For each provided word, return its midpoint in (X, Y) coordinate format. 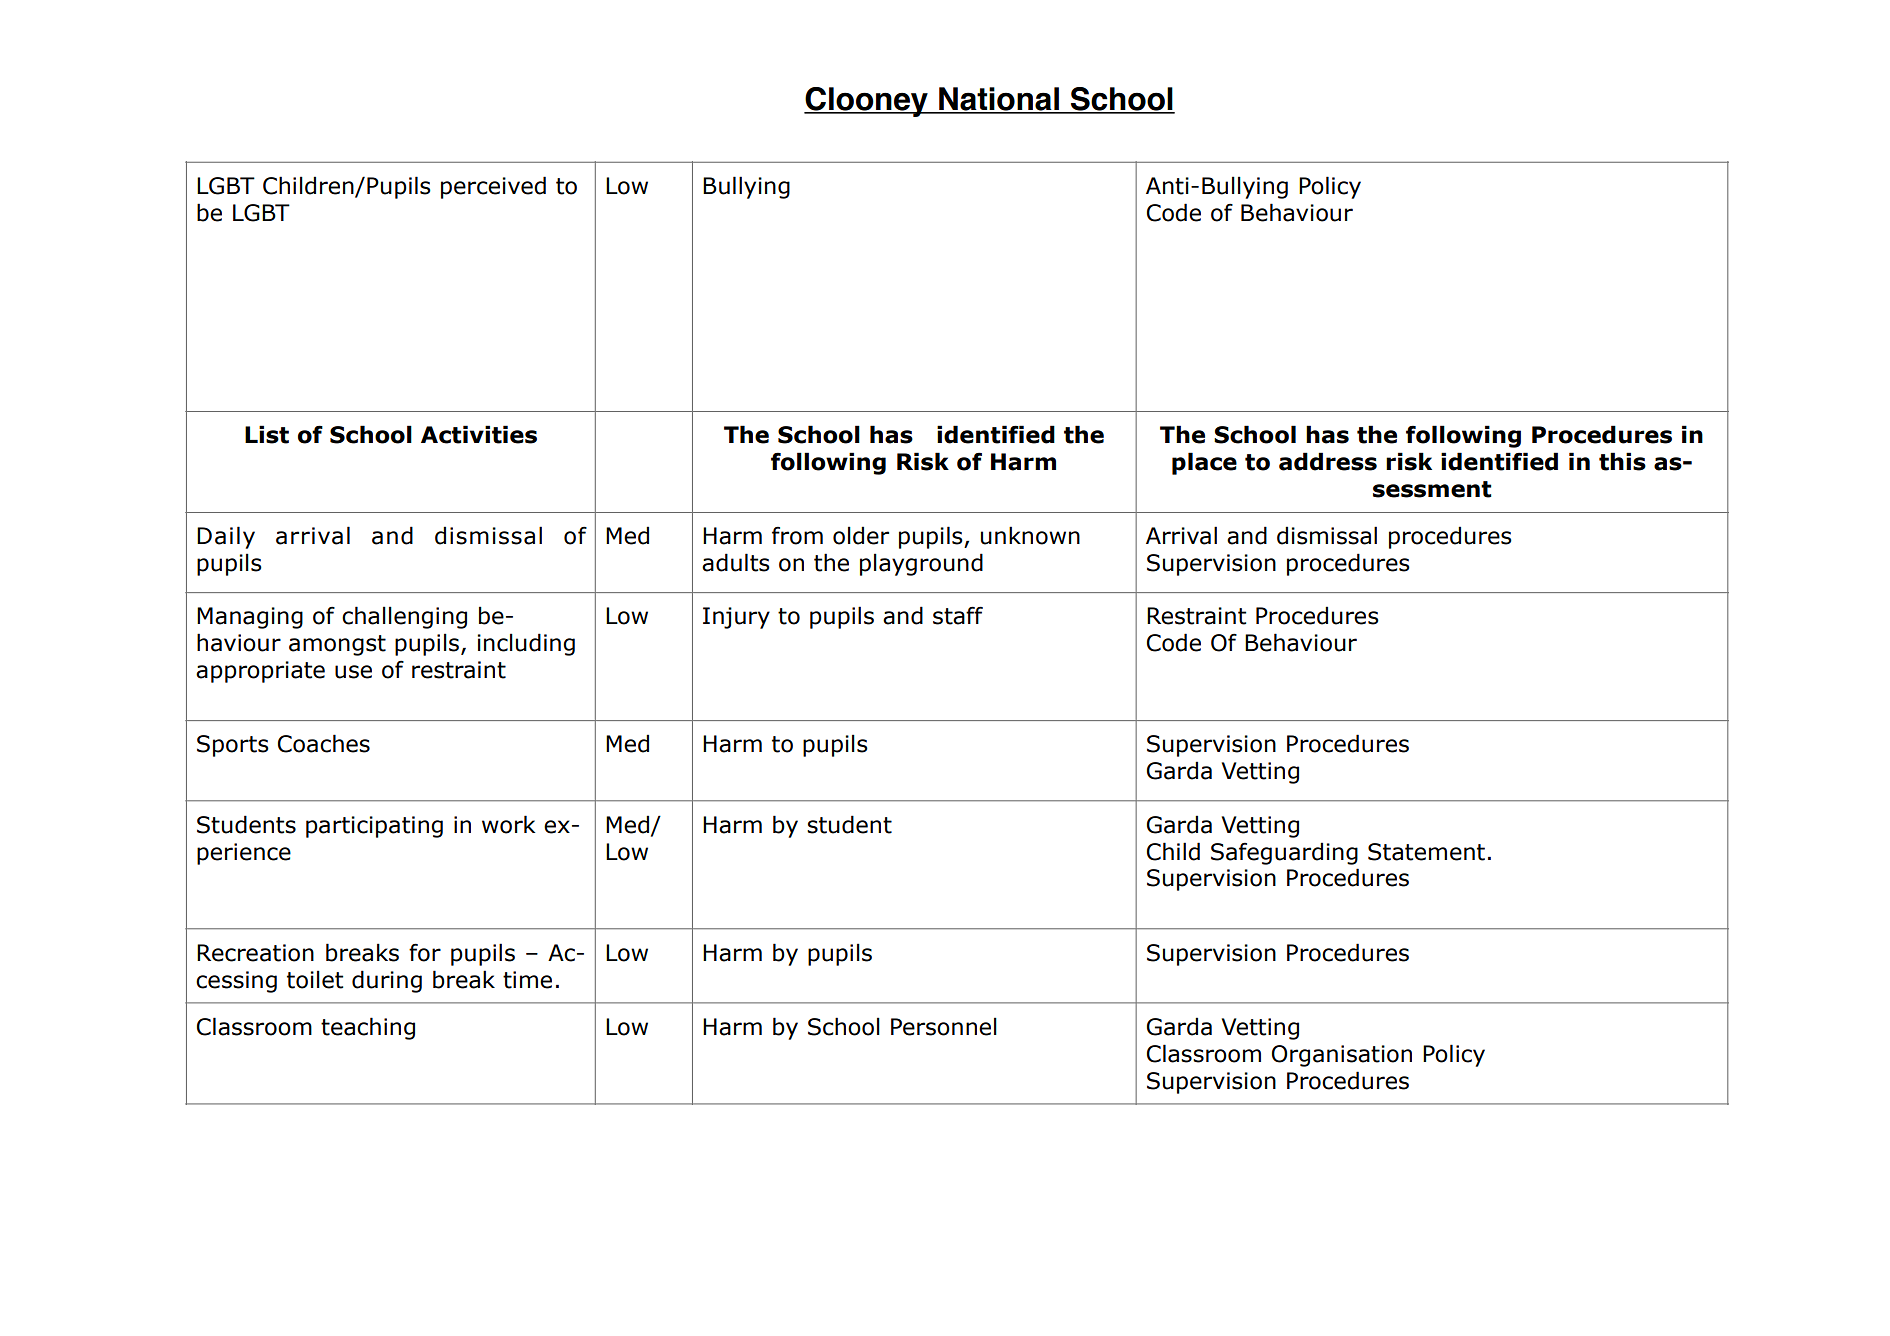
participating (374, 827)
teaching (368, 1028)
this (1622, 461)
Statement (1426, 852)
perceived (493, 187)
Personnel (944, 1026)
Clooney (867, 102)
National (999, 100)
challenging (404, 617)
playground (921, 564)
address (1328, 461)
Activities (479, 434)
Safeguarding (1284, 853)
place (1204, 463)
